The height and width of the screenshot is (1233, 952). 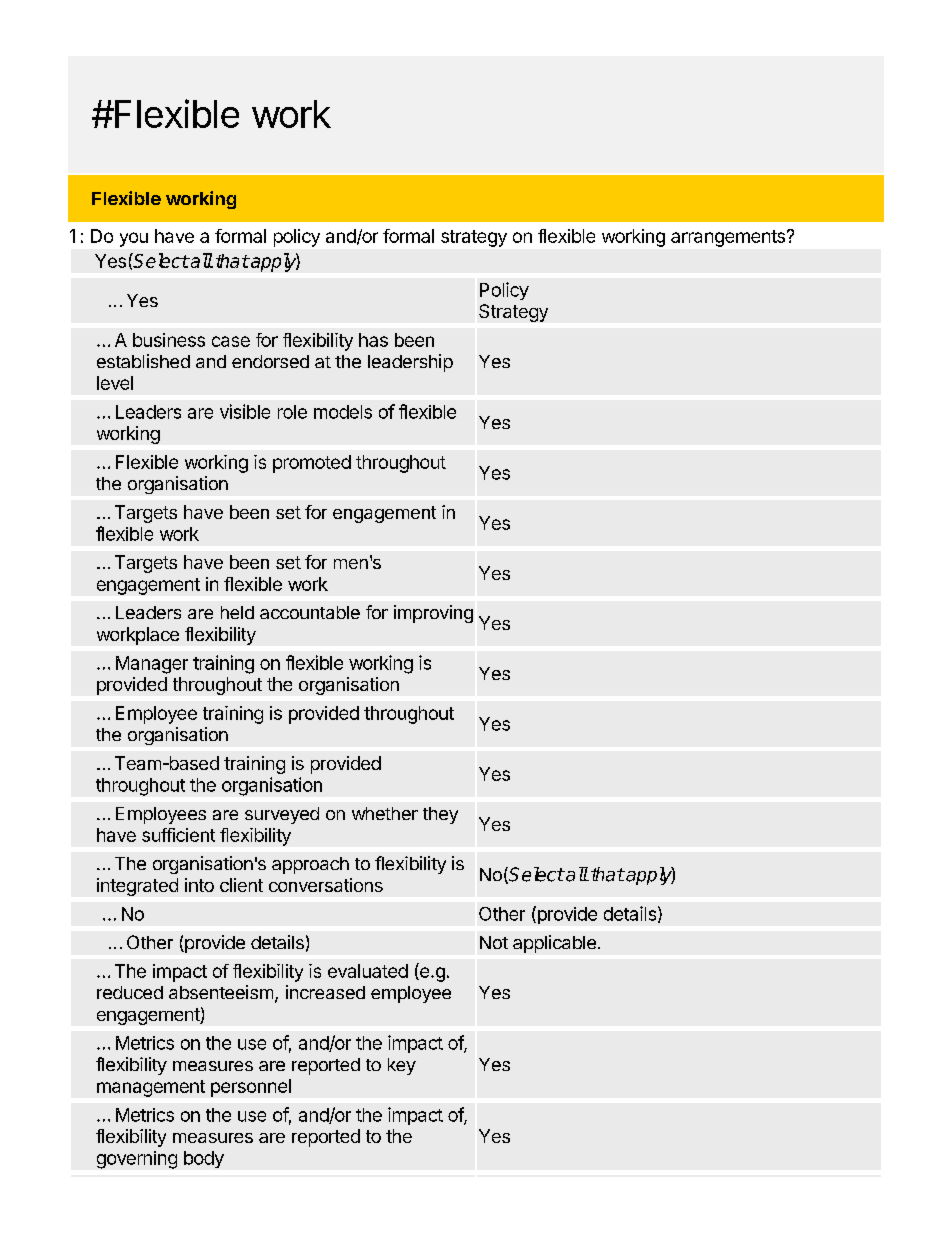 I want to click on applicable, so click(x=554, y=944).
